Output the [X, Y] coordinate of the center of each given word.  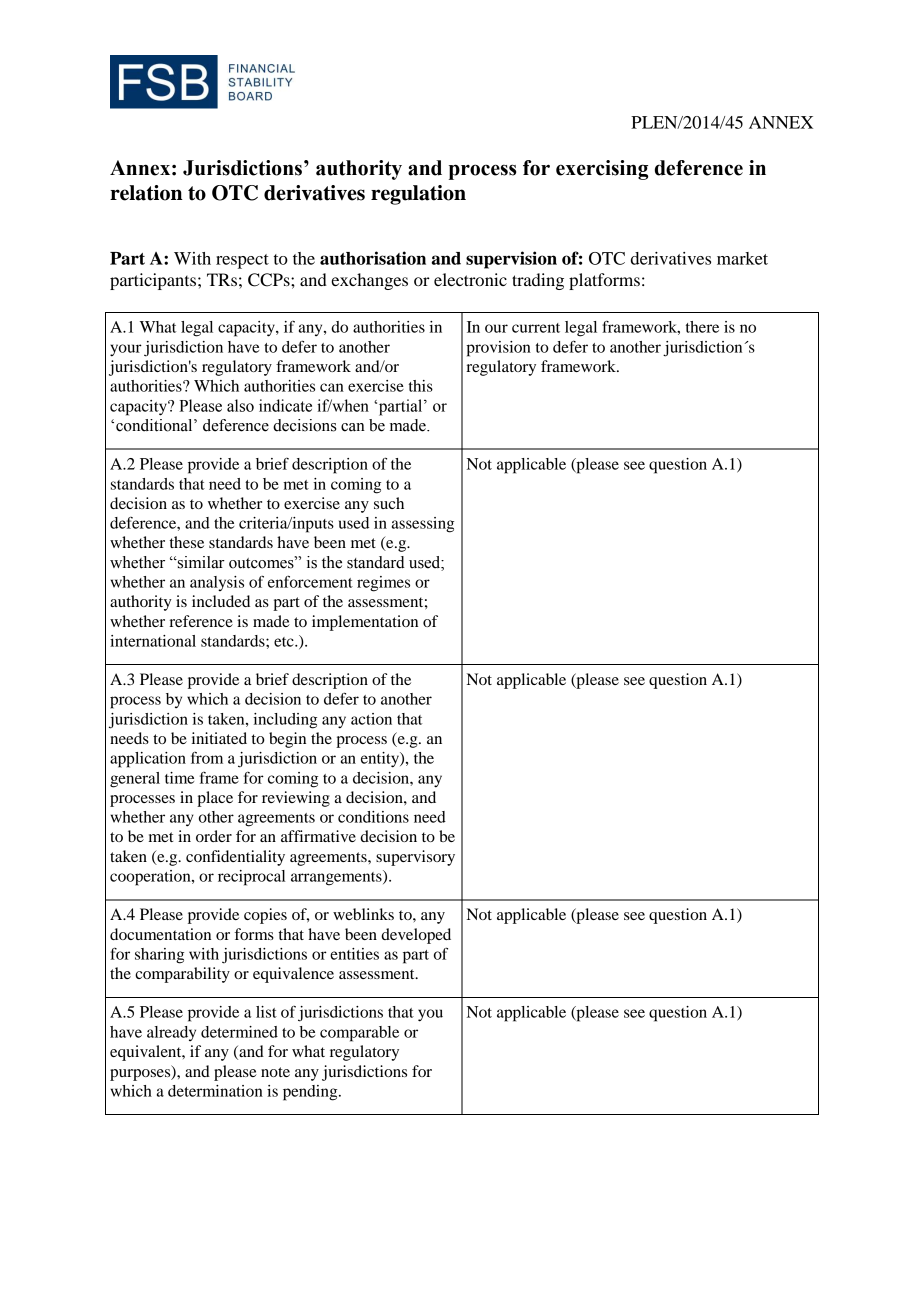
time [179, 778]
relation [146, 193]
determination [215, 1091]
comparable [359, 1034]
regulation [418, 195]
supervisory [415, 858]
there [702, 327]
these [187, 542]
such [389, 503]
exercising [602, 170]
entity [381, 760]
